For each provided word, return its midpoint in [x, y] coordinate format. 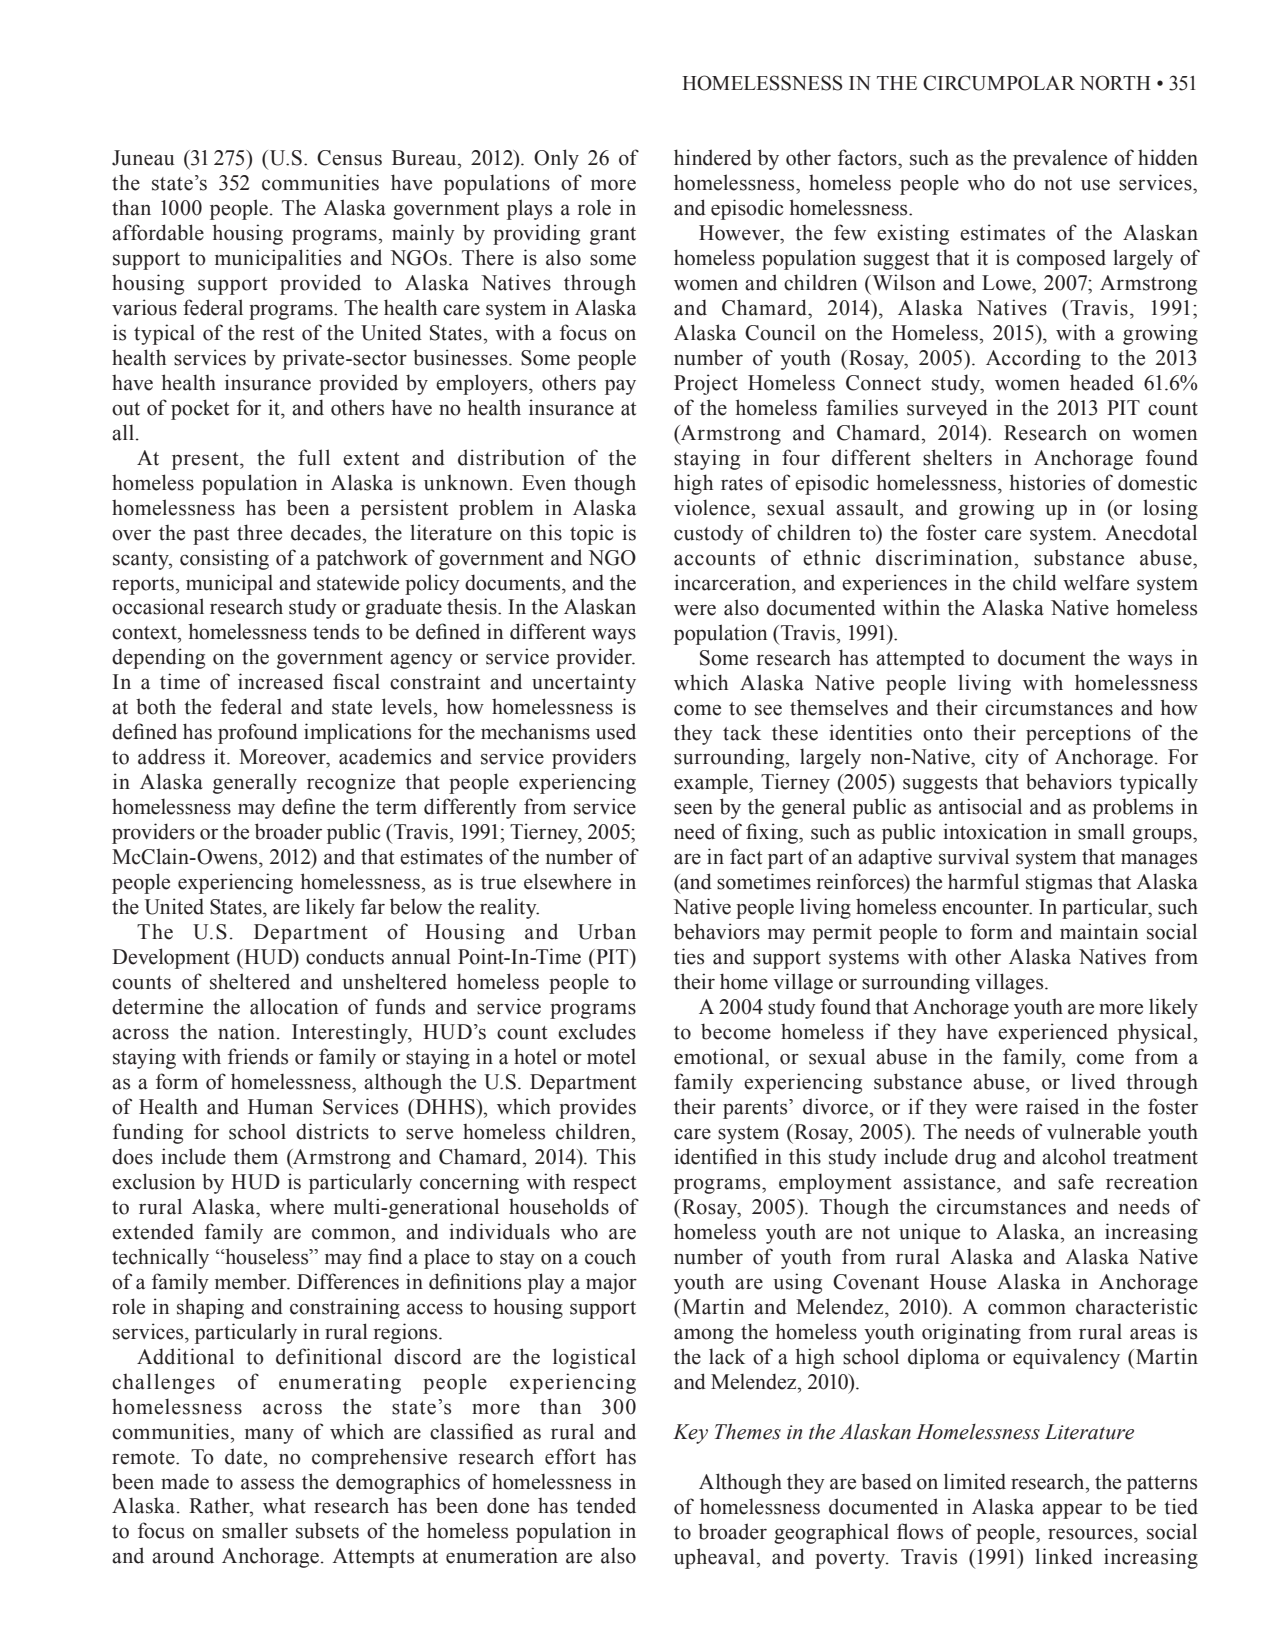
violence [712, 507]
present [206, 461]
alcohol [1074, 1156]
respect [604, 1185]
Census [349, 158]
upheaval [714, 1558]
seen [693, 809]
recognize [351, 783]
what [284, 1505]
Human [280, 1107]
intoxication [995, 831]
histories [1047, 482]
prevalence [1060, 159]
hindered [713, 157]
